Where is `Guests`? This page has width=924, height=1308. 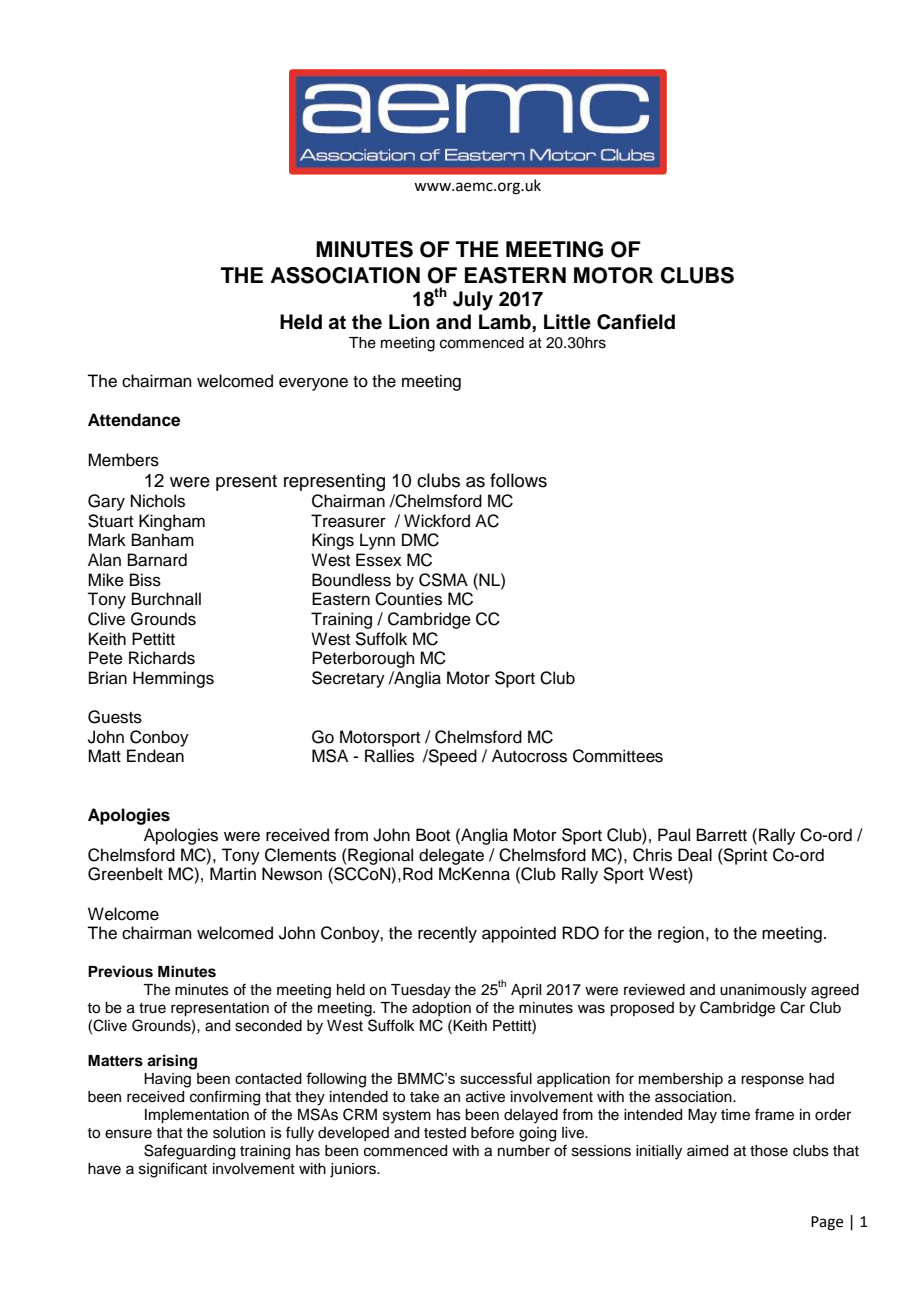
Guests is located at coordinates (115, 717).
